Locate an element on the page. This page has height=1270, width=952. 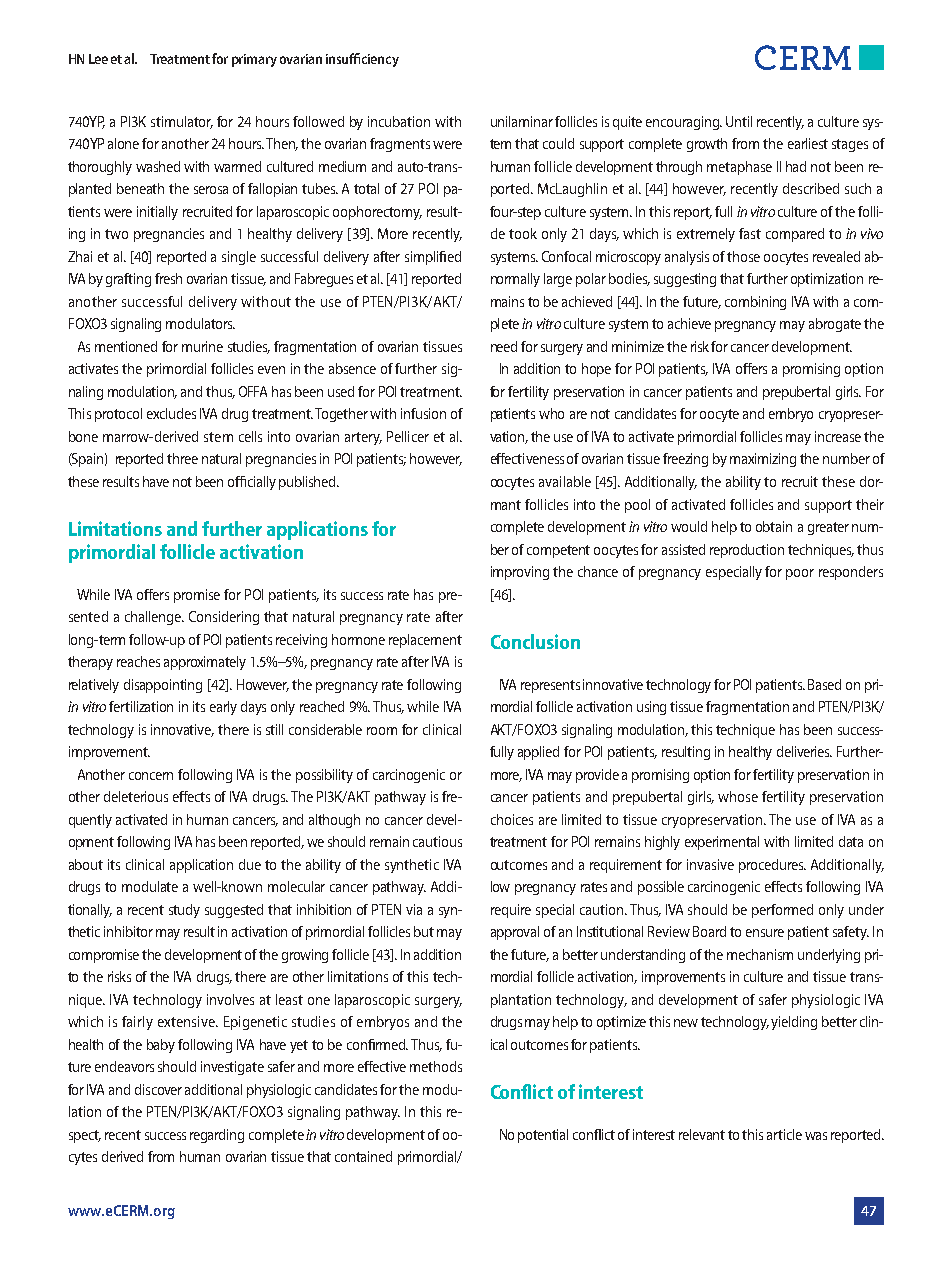
infusion is located at coordinates (423, 413).
